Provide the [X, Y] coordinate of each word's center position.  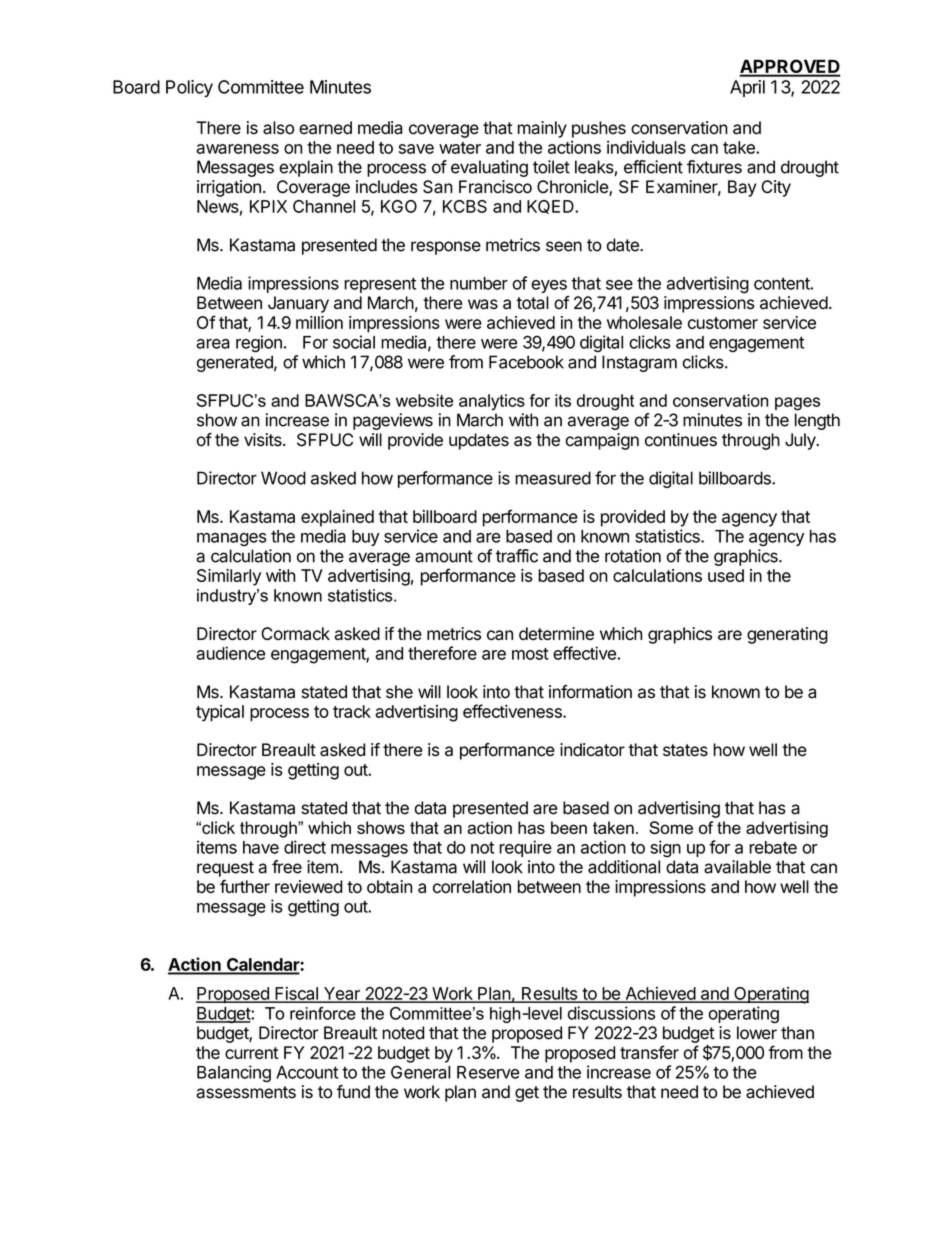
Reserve [488, 1072]
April [747, 88]
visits [264, 440]
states [685, 750]
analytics [492, 402]
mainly [542, 129]
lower [757, 1033]
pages [797, 404]
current [252, 1053]
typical [220, 713]
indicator [592, 750]
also [278, 128]
